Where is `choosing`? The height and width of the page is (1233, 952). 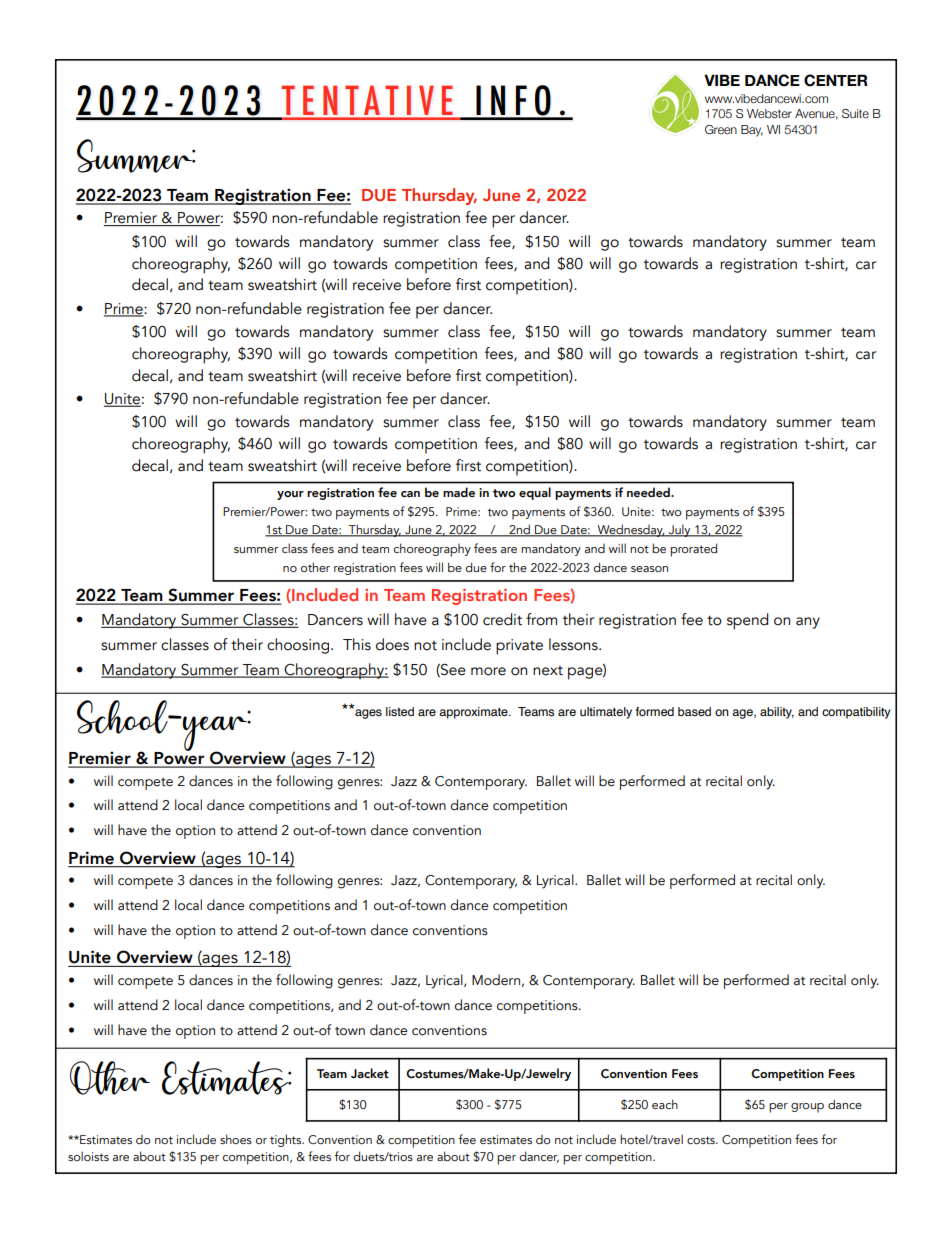
choosing is located at coordinates (299, 646).
